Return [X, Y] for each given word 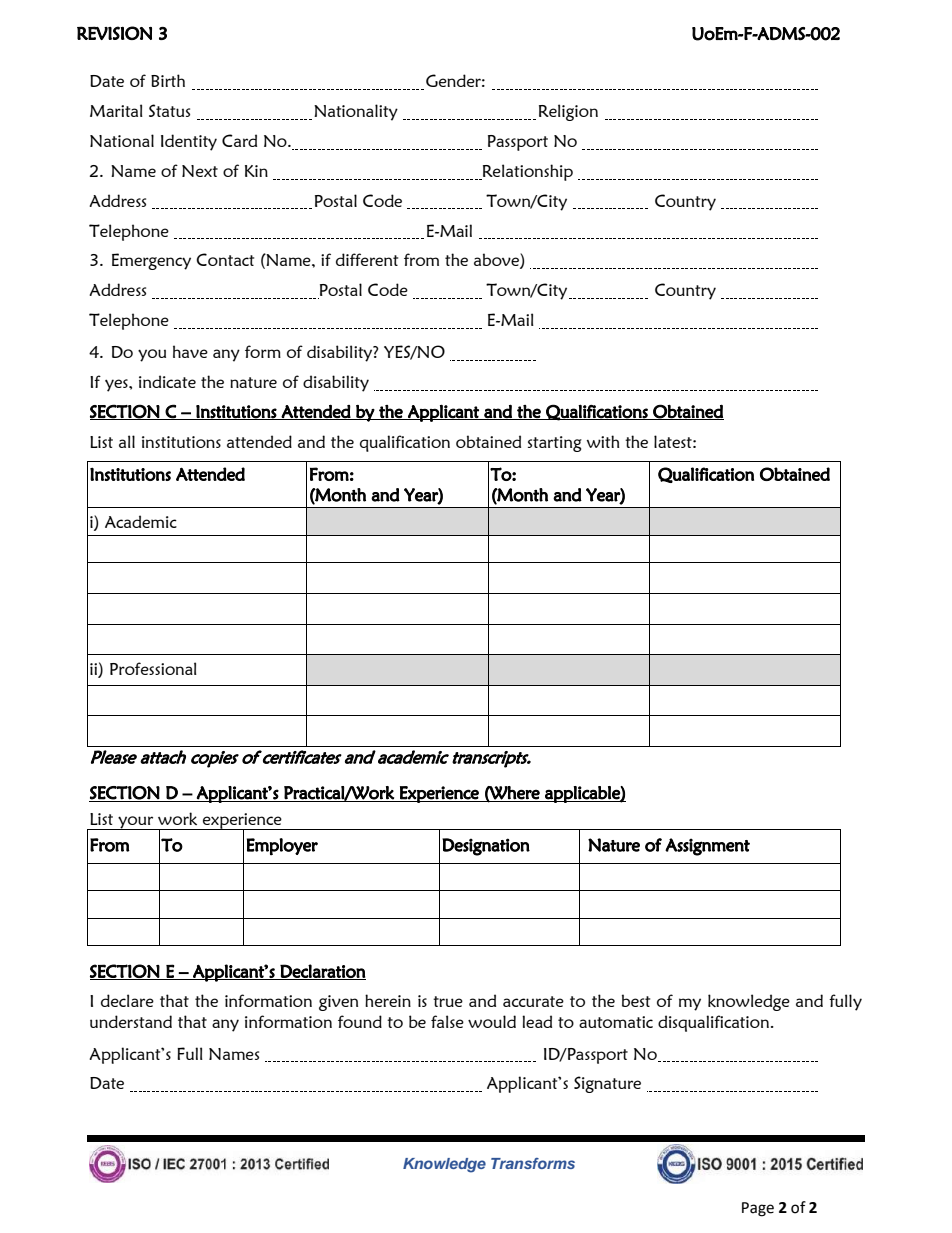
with [603, 441]
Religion [568, 112]
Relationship [526, 172]
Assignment [707, 847]
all [127, 441]
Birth [168, 80]
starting [555, 444]
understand [131, 1021]
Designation [486, 847]
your [136, 823]
